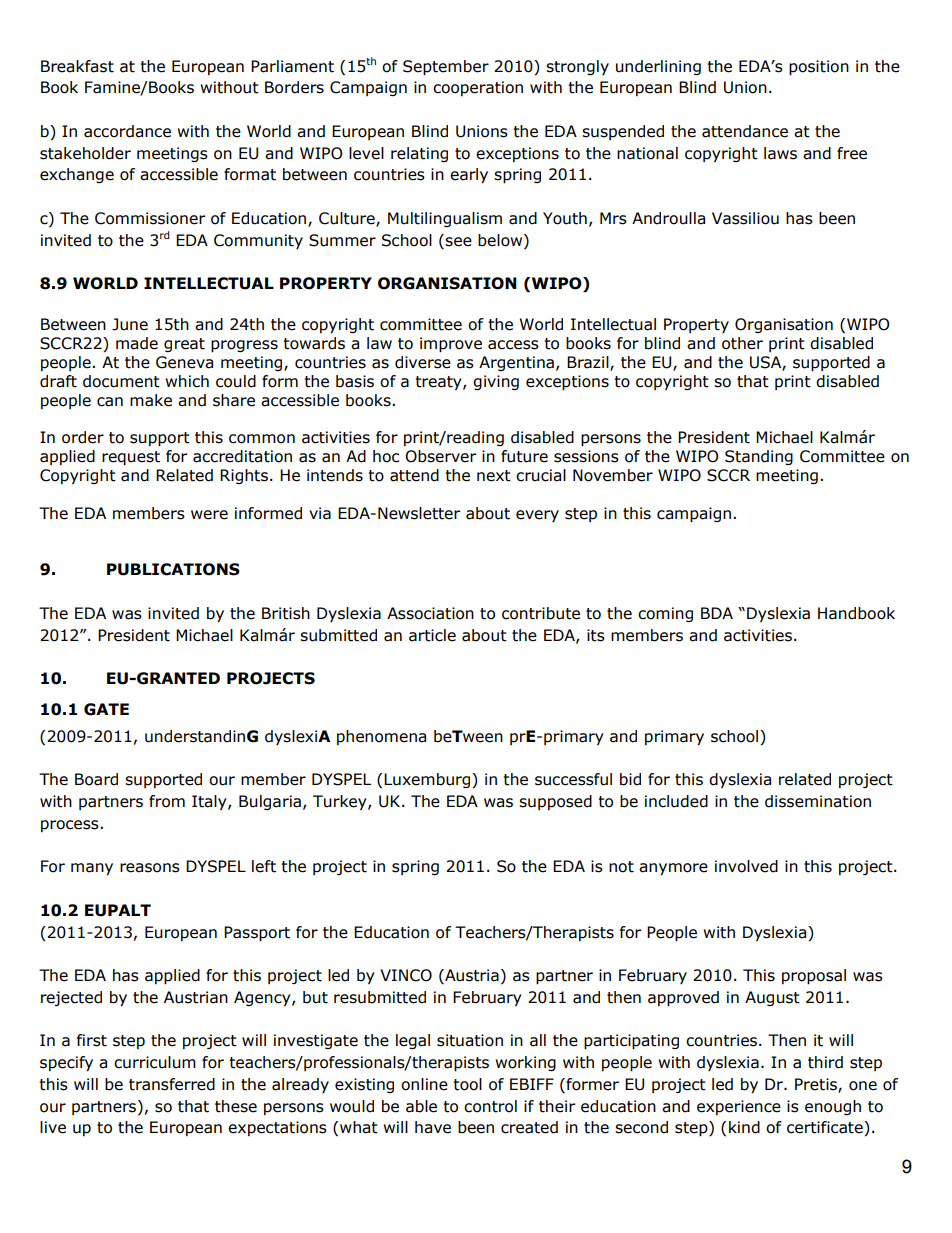  What do you see at coordinates (127, 131) in the screenshot?
I see `accordance` at bounding box center [127, 131].
